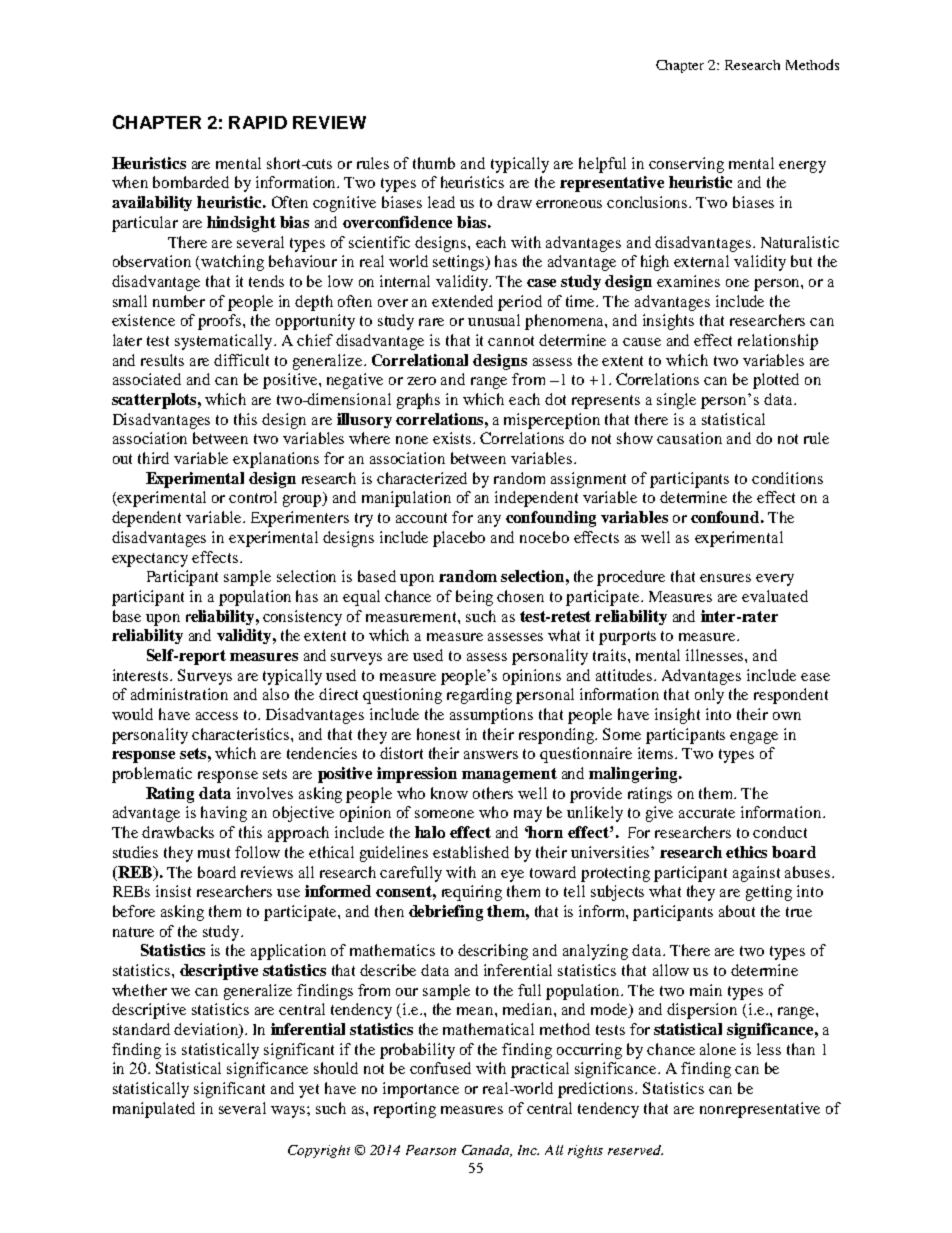 The image size is (952, 1233). What do you see at coordinates (241, 360) in the screenshot?
I see `difficult` at bounding box center [241, 360].
